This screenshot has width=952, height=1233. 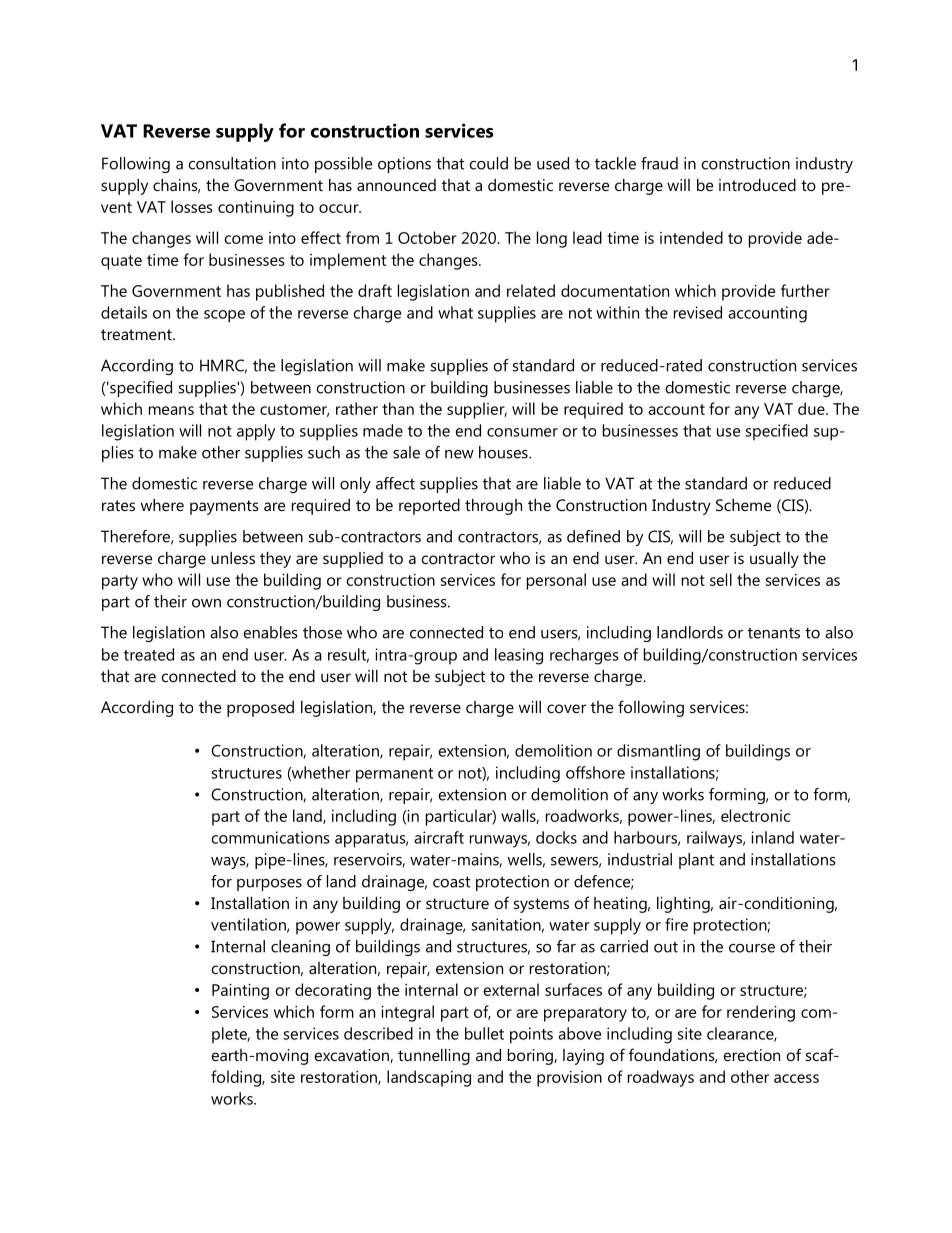 What do you see at coordinates (477, 410) in the screenshot?
I see `supplier` at bounding box center [477, 410].
